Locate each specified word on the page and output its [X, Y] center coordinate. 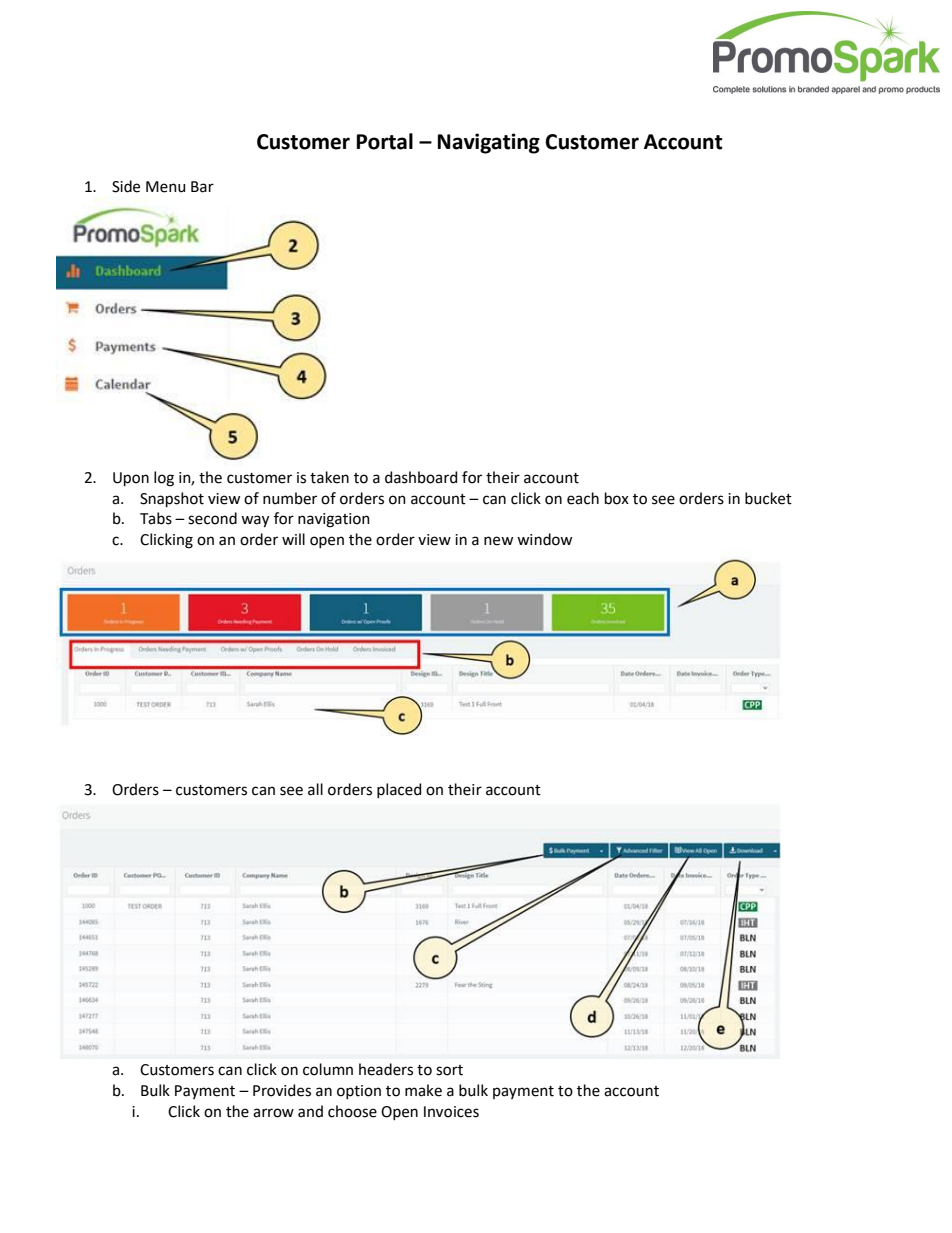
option [359, 1092]
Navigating [489, 143]
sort [449, 1070]
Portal [385, 141]
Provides [282, 1090]
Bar [202, 187]
